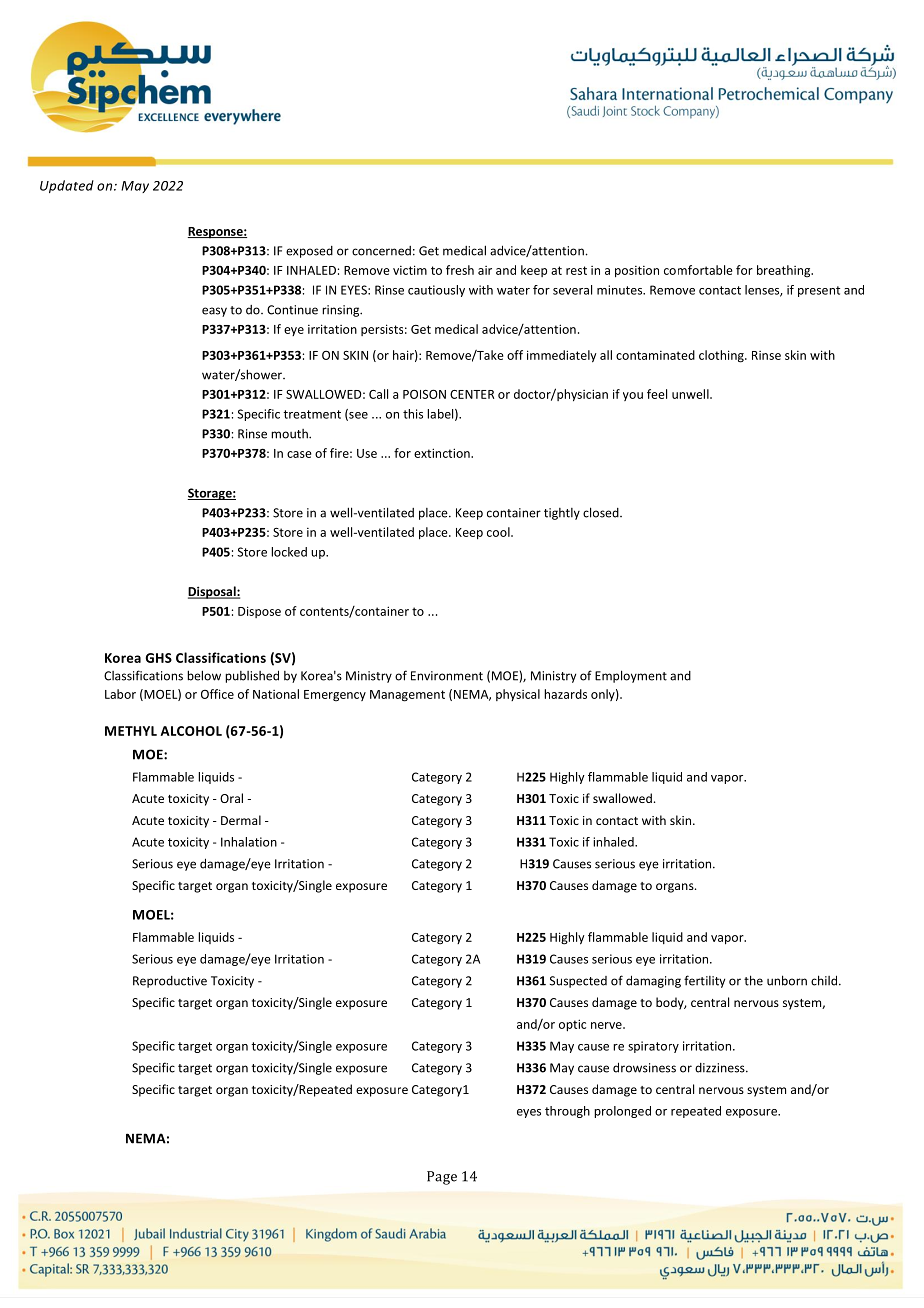  I want to click on Reproductive, so click(170, 982).
